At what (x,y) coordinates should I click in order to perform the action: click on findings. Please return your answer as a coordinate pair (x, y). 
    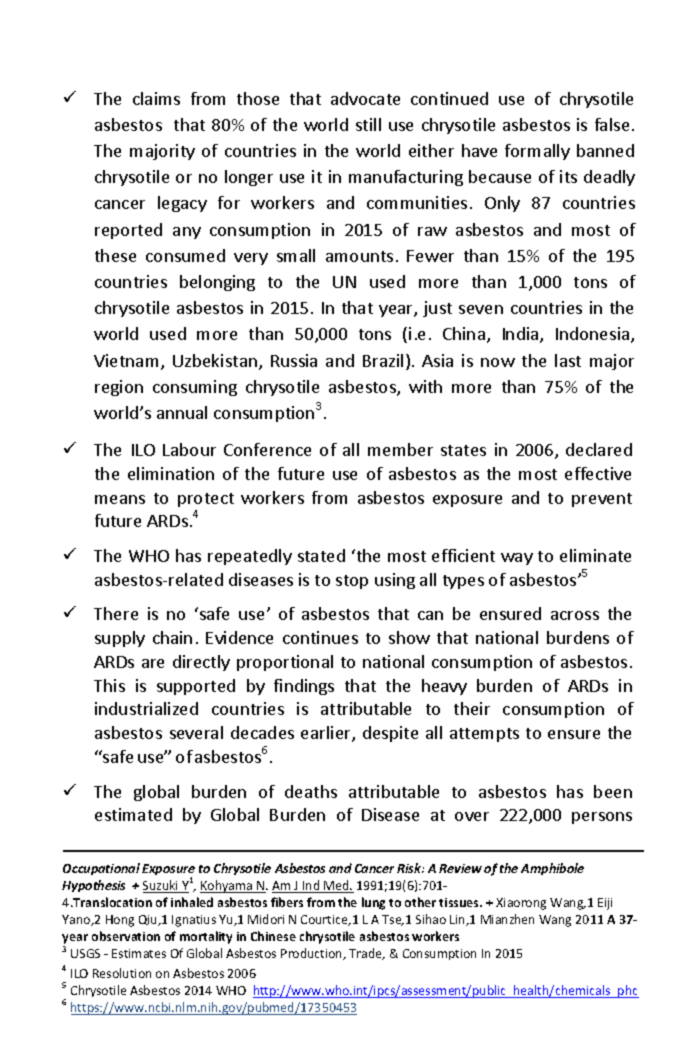
    Looking at the image, I should click on (304, 687).
